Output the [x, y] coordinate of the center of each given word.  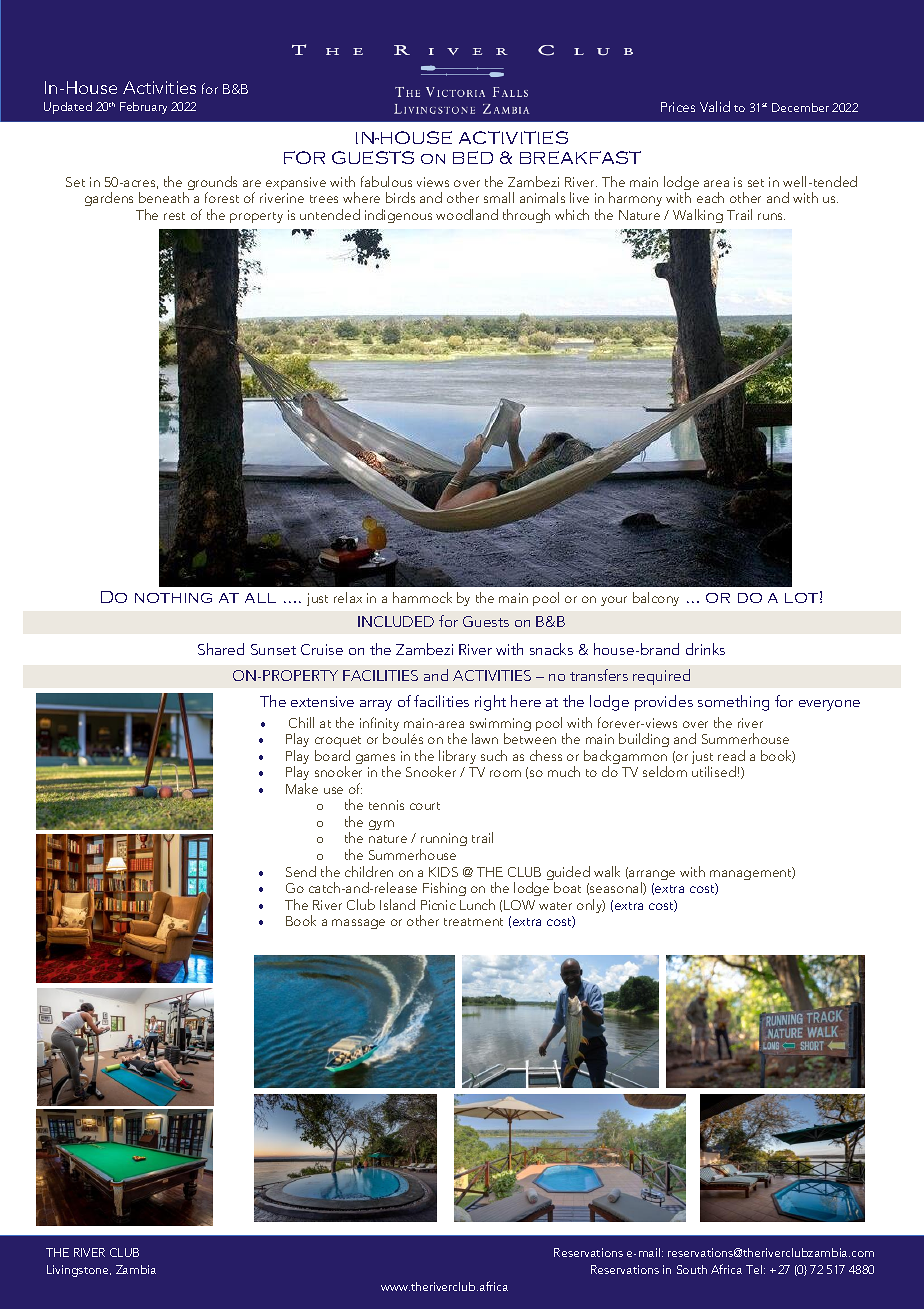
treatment [473, 922]
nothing [173, 598]
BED [473, 157]
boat [567, 887]
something [733, 703]
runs [771, 216]
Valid [715, 106]
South [692, 1269]
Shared [221, 649]
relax [348, 597]
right [490, 703]
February [143, 108]
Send [301, 871]
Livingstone [79, 1271]
